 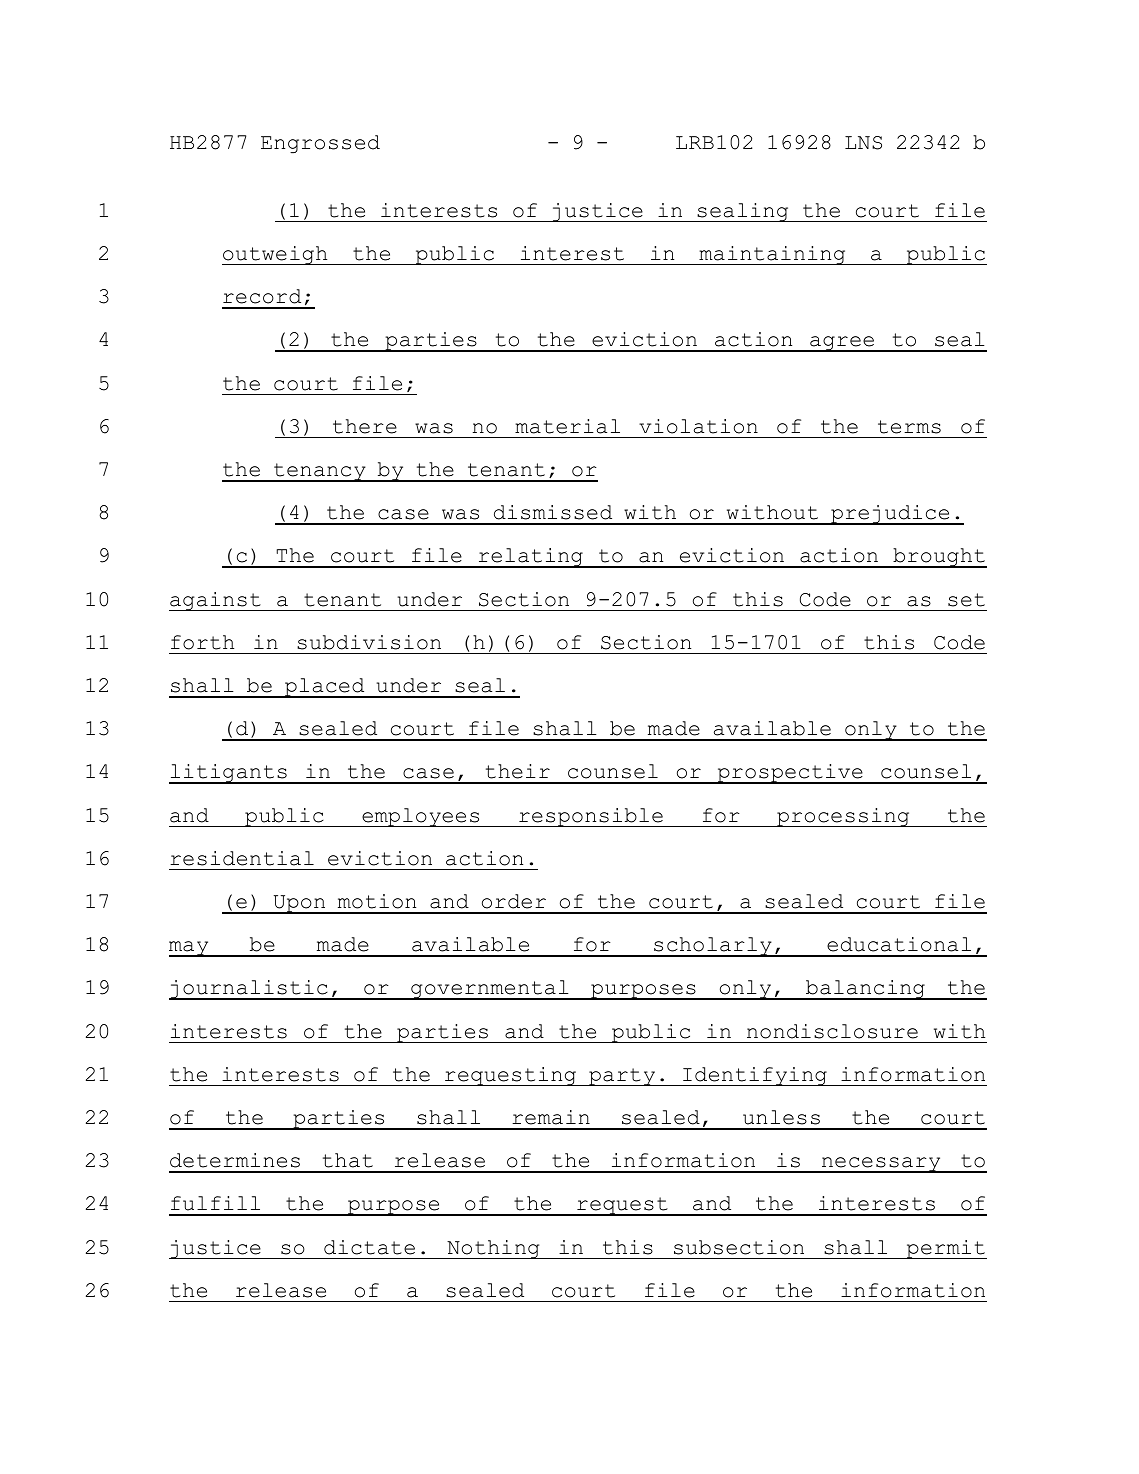 I want to click on residential, so click(x=242, y=858).
